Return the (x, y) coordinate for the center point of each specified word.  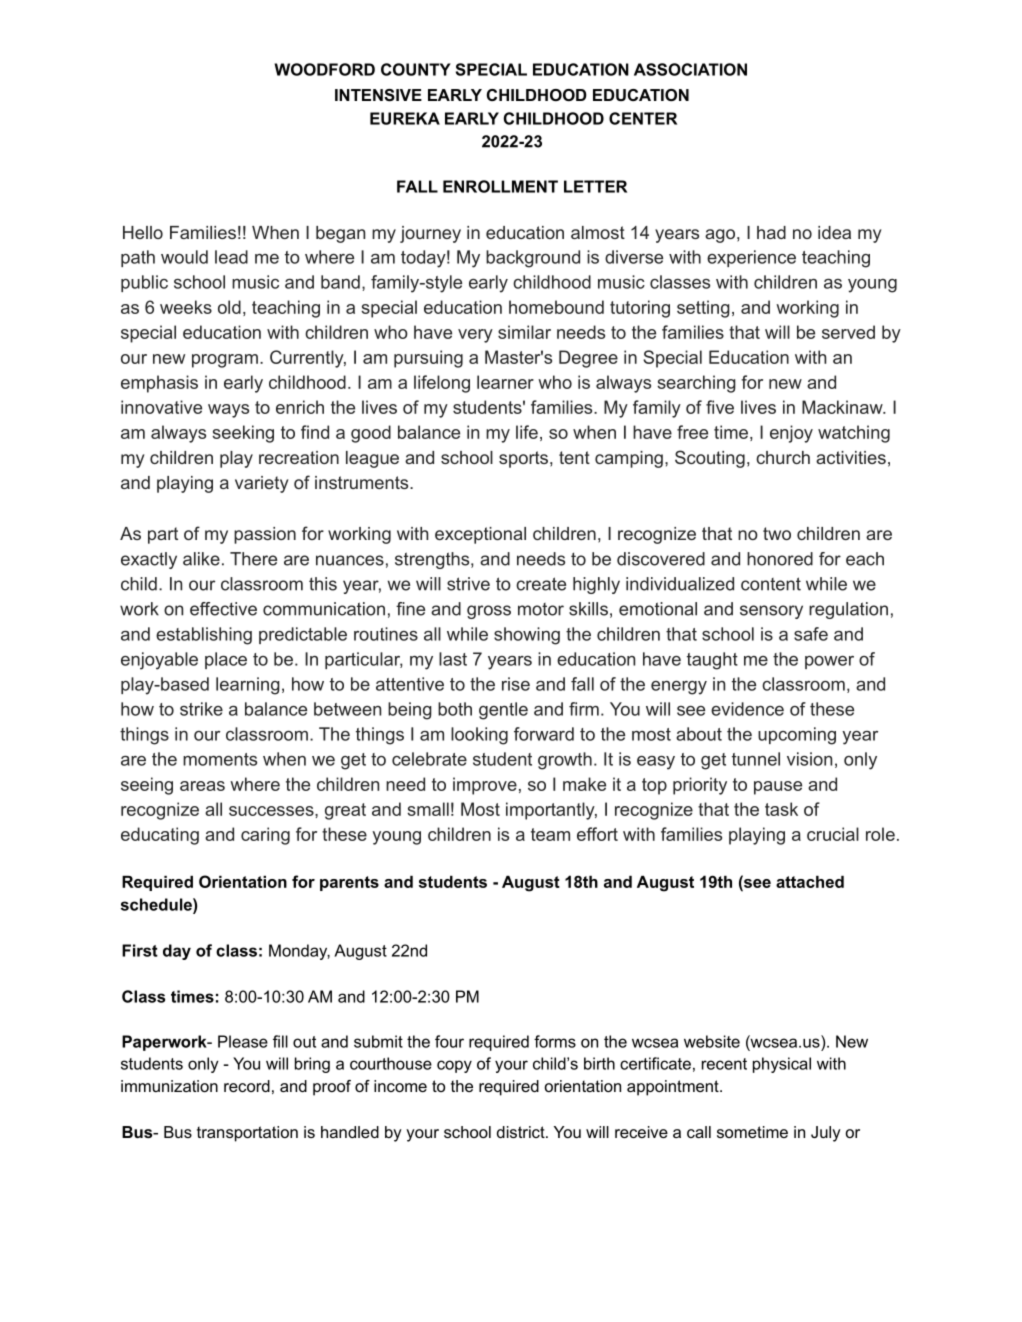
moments (220, 759)
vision (809, 759)
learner (505, 382)
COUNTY (416, 69)
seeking (243, 434)
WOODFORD (324, 69)
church (783, 457)
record (247, 1086)
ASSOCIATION (690, 69)
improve (485, 786)
